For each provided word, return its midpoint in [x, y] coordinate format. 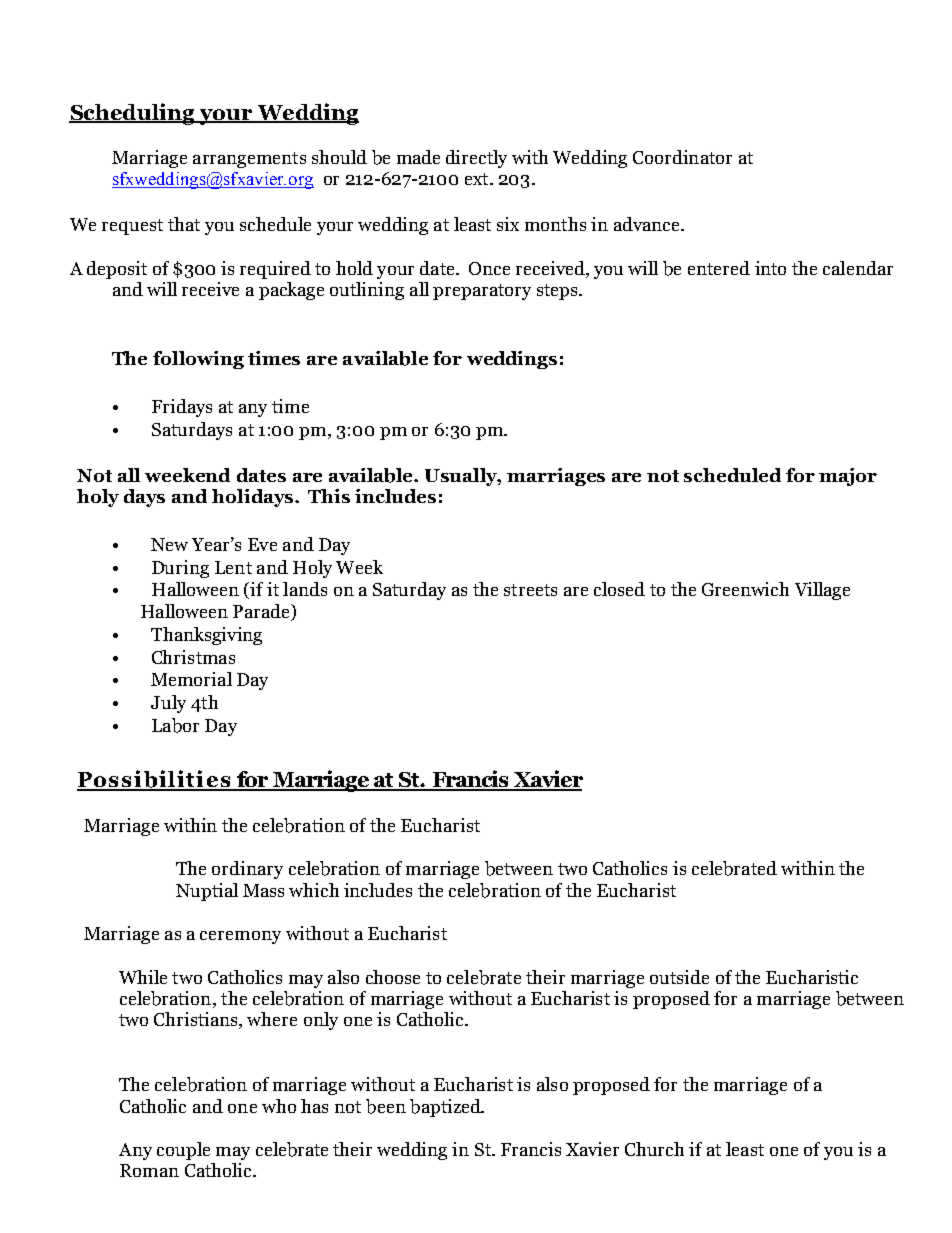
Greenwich [745, 589]
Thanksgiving [206, 636]
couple [183, 1151]
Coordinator [682, 157]
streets [530, 590]
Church [654, 1149]
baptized [446, 1108]
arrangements [249, 160]
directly [476, 159]
